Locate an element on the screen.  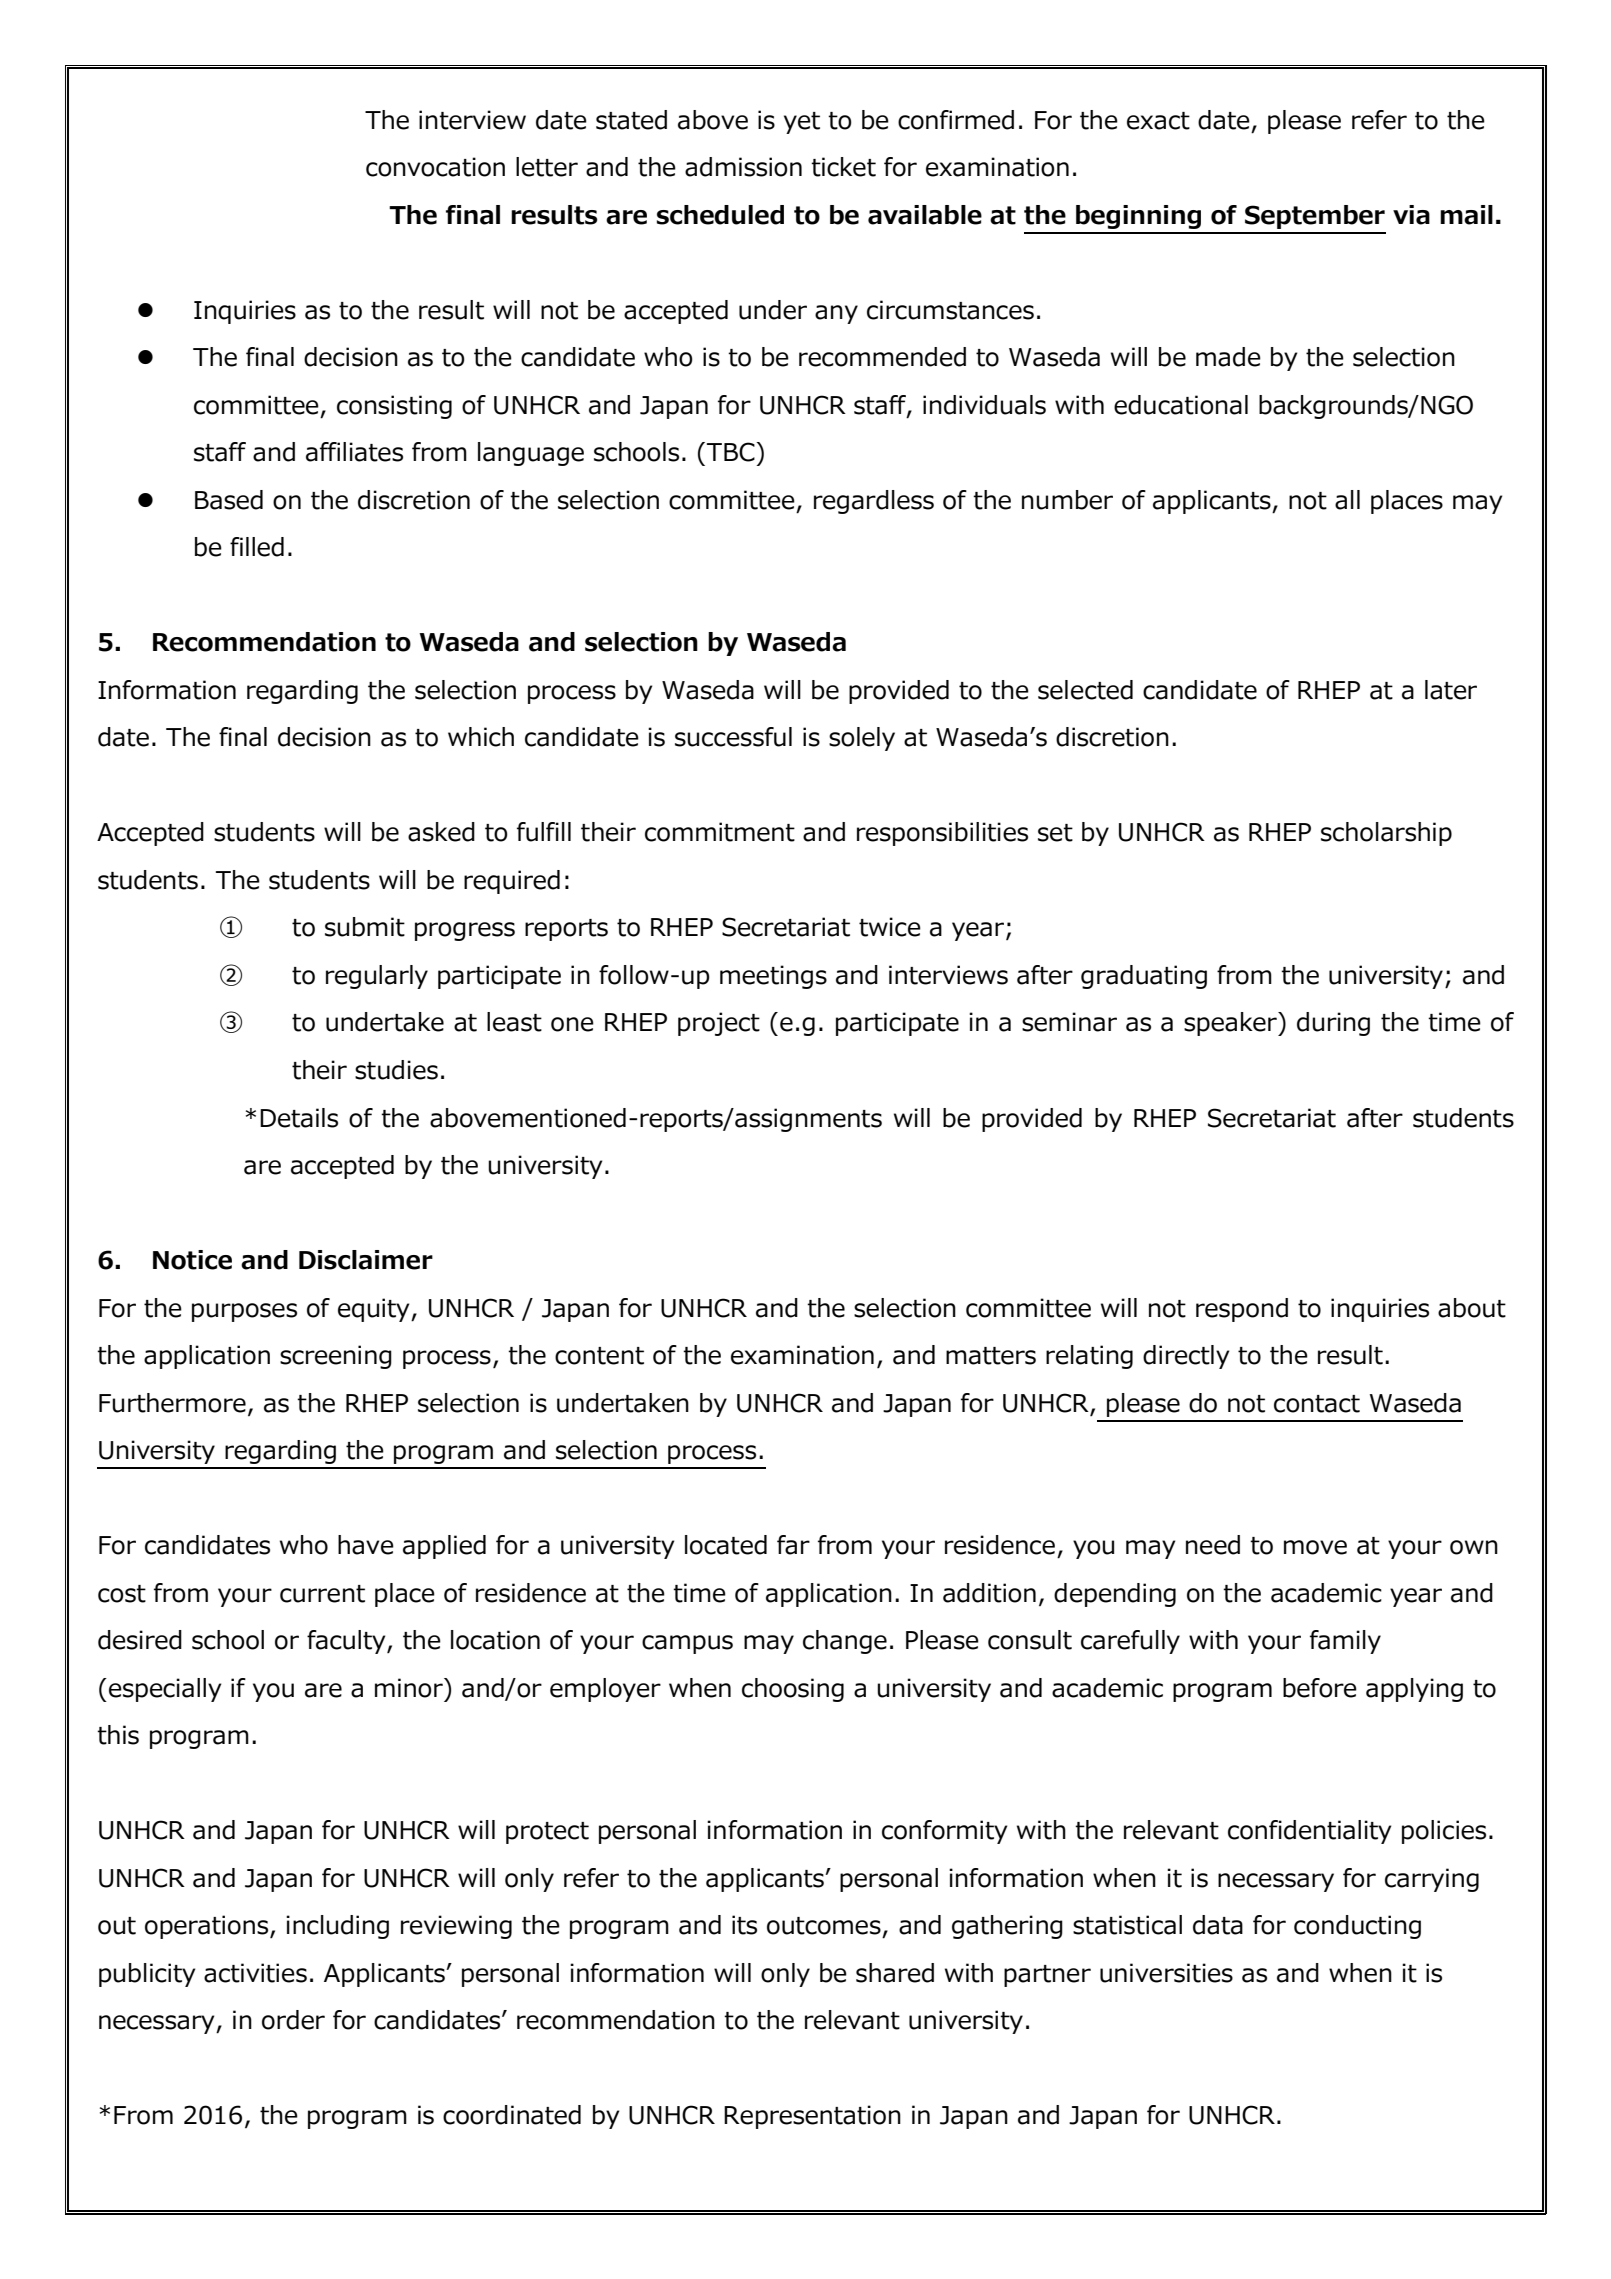
Representation is located at coordinates (812, 2117).
